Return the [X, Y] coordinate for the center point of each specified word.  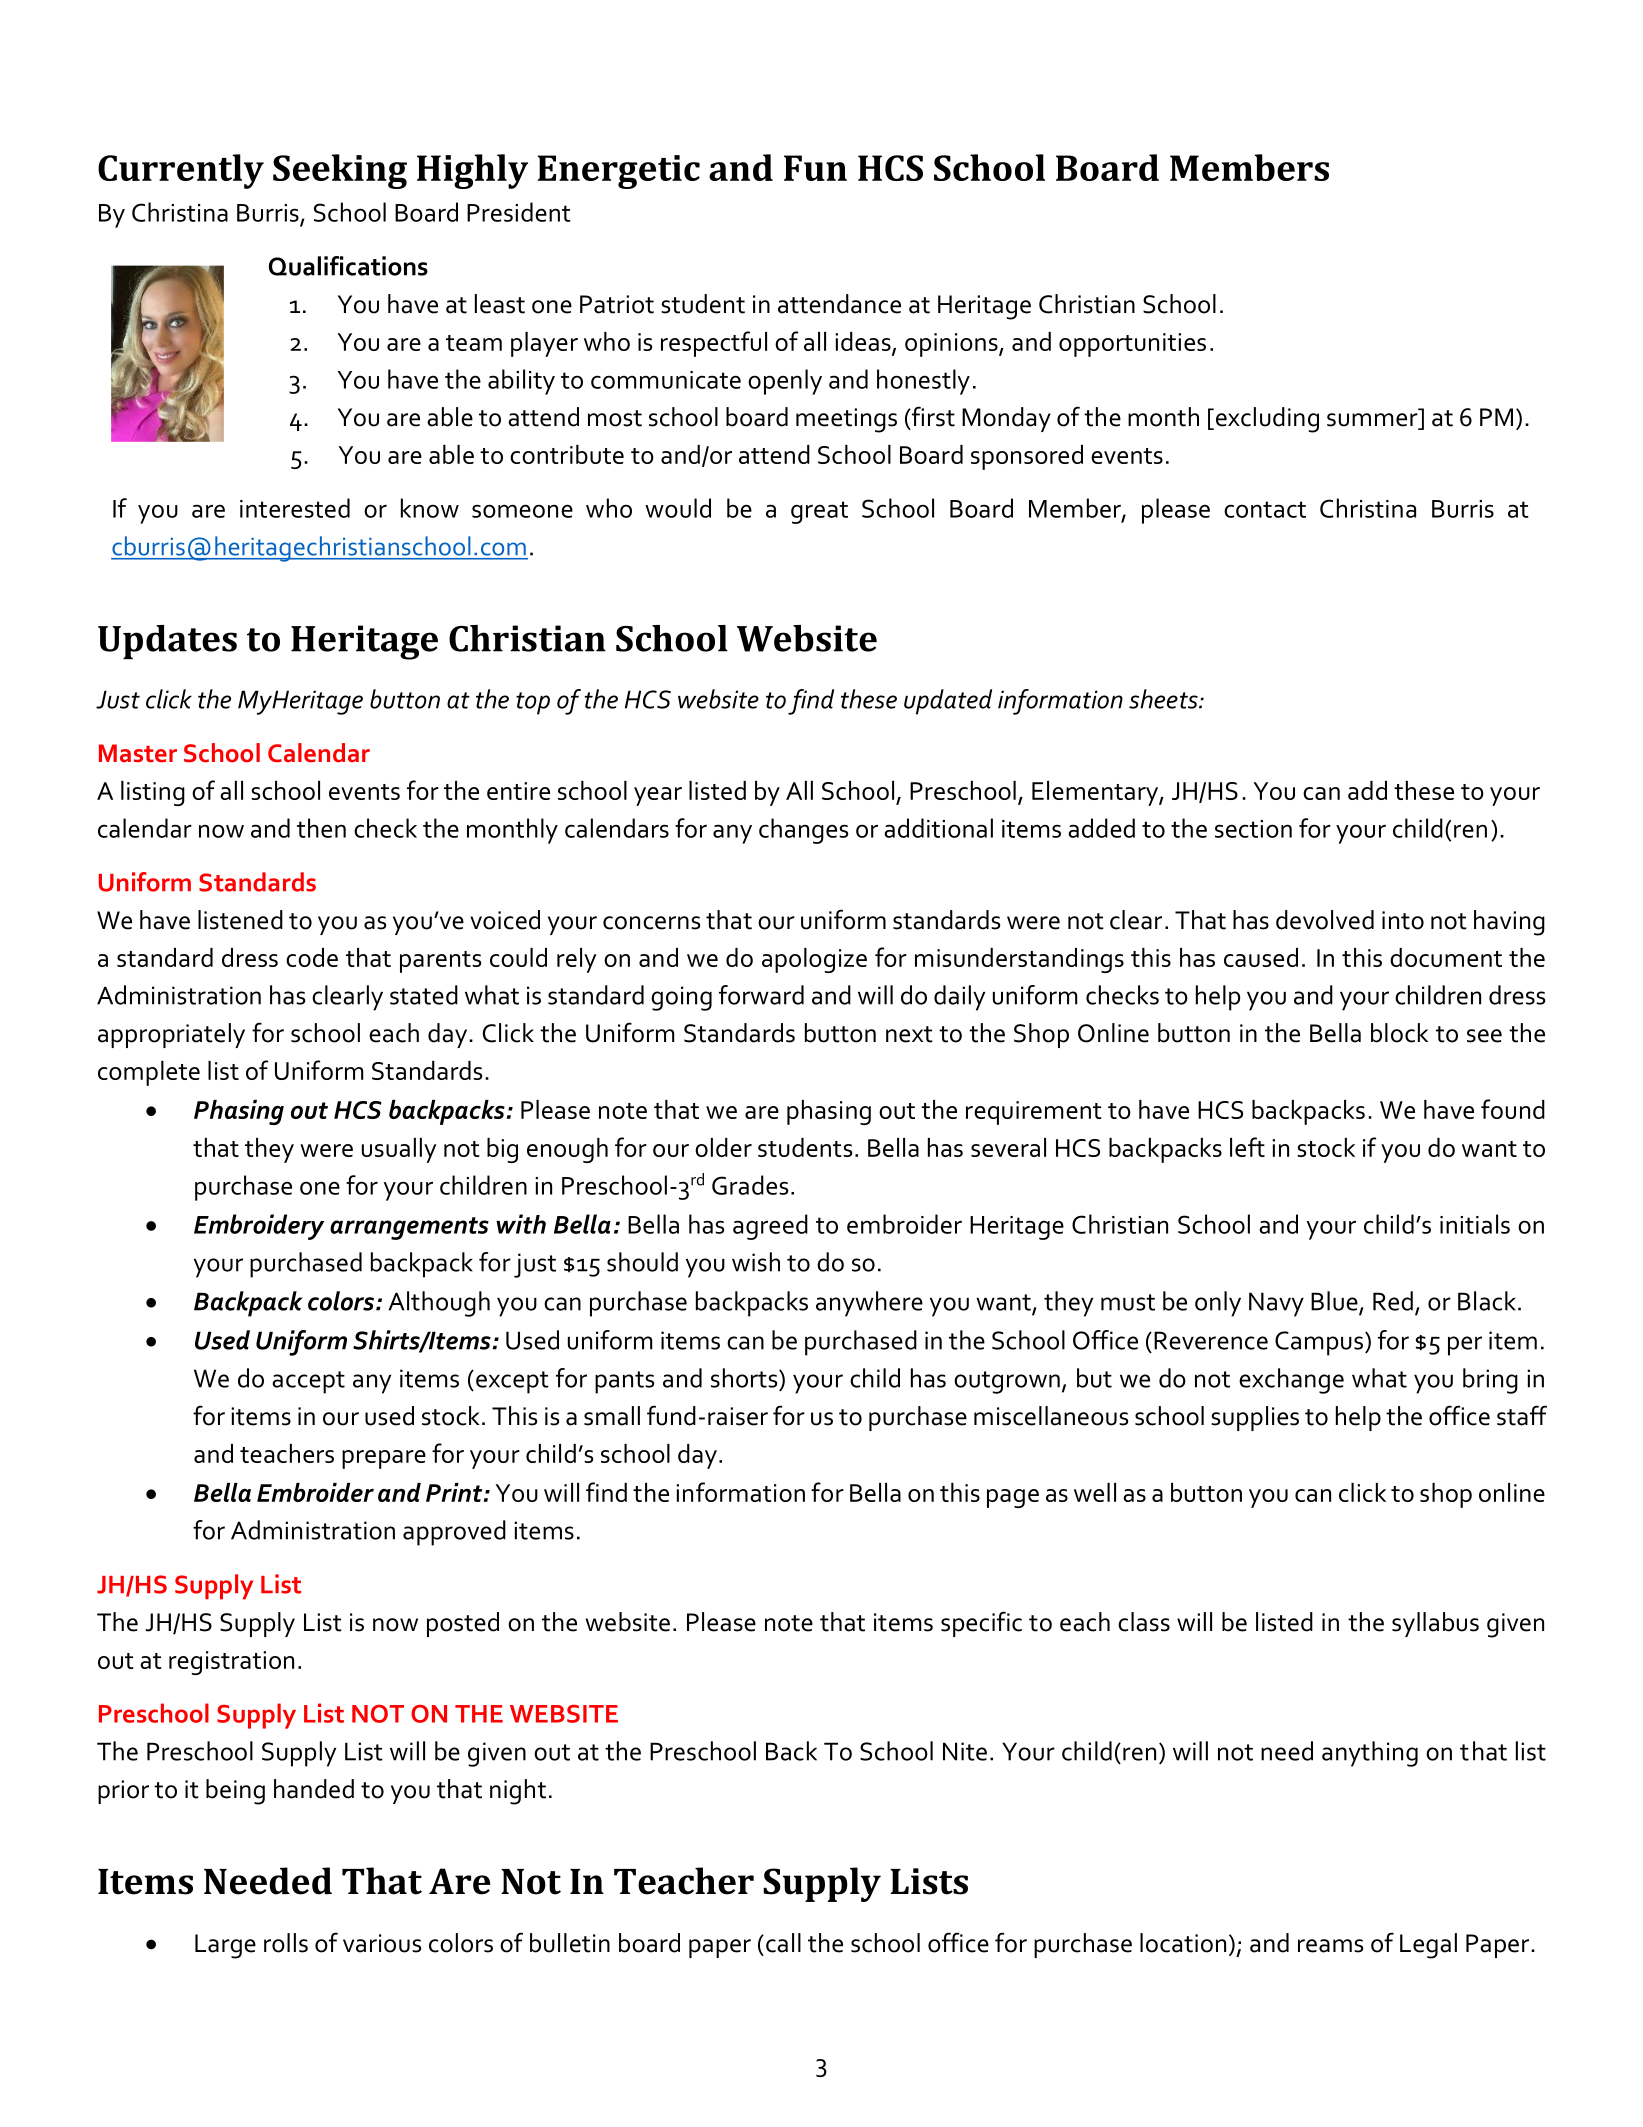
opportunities [1132, 345]
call [783, 1943]
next [909, 1034]
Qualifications [348, 266]
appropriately [171, 1035]
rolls [286, 1943]
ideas [864, 342]
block [1399, 1033]
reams [1330, 1946]
